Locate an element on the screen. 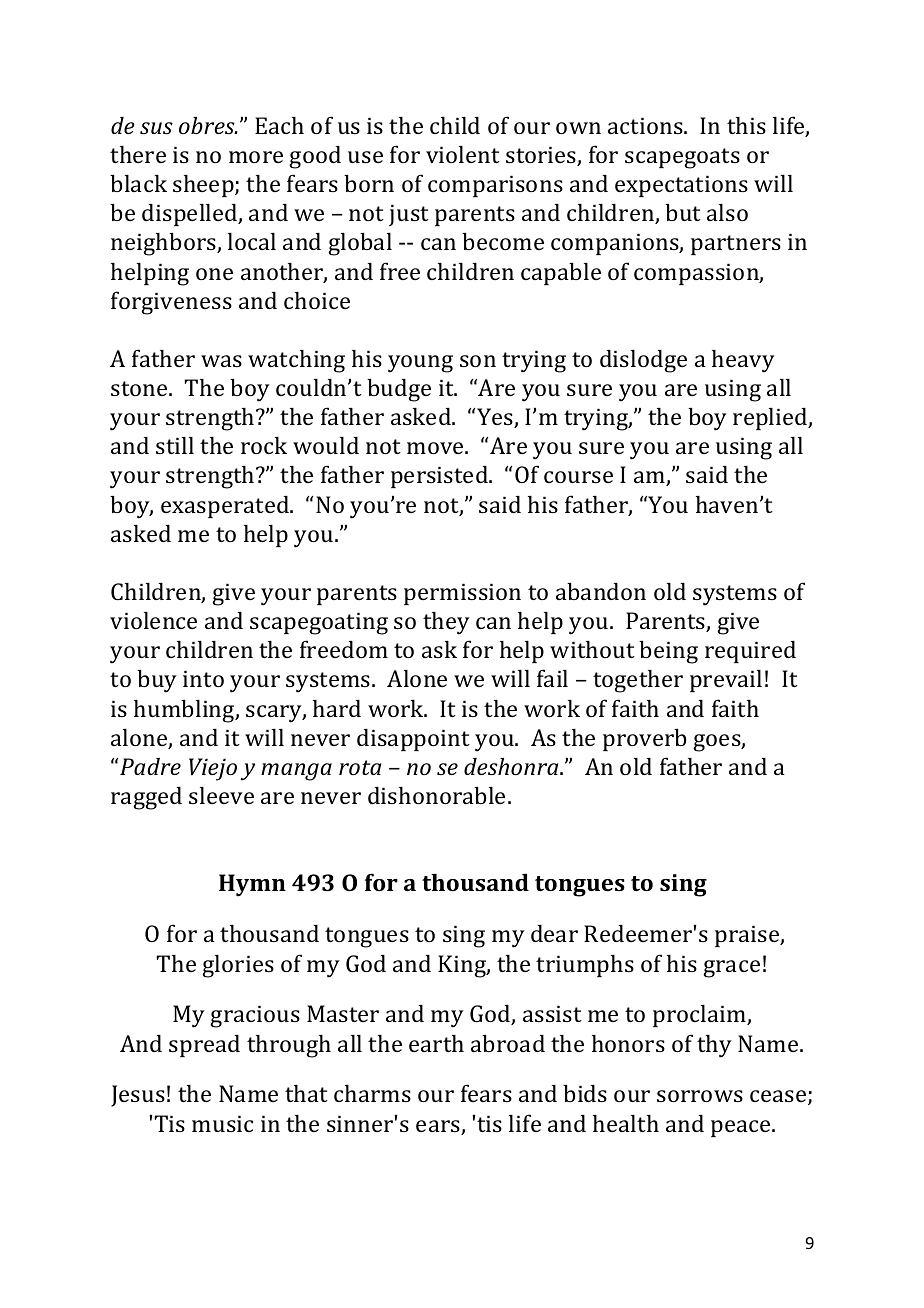  abandon is located at coordinates (601, 591).
